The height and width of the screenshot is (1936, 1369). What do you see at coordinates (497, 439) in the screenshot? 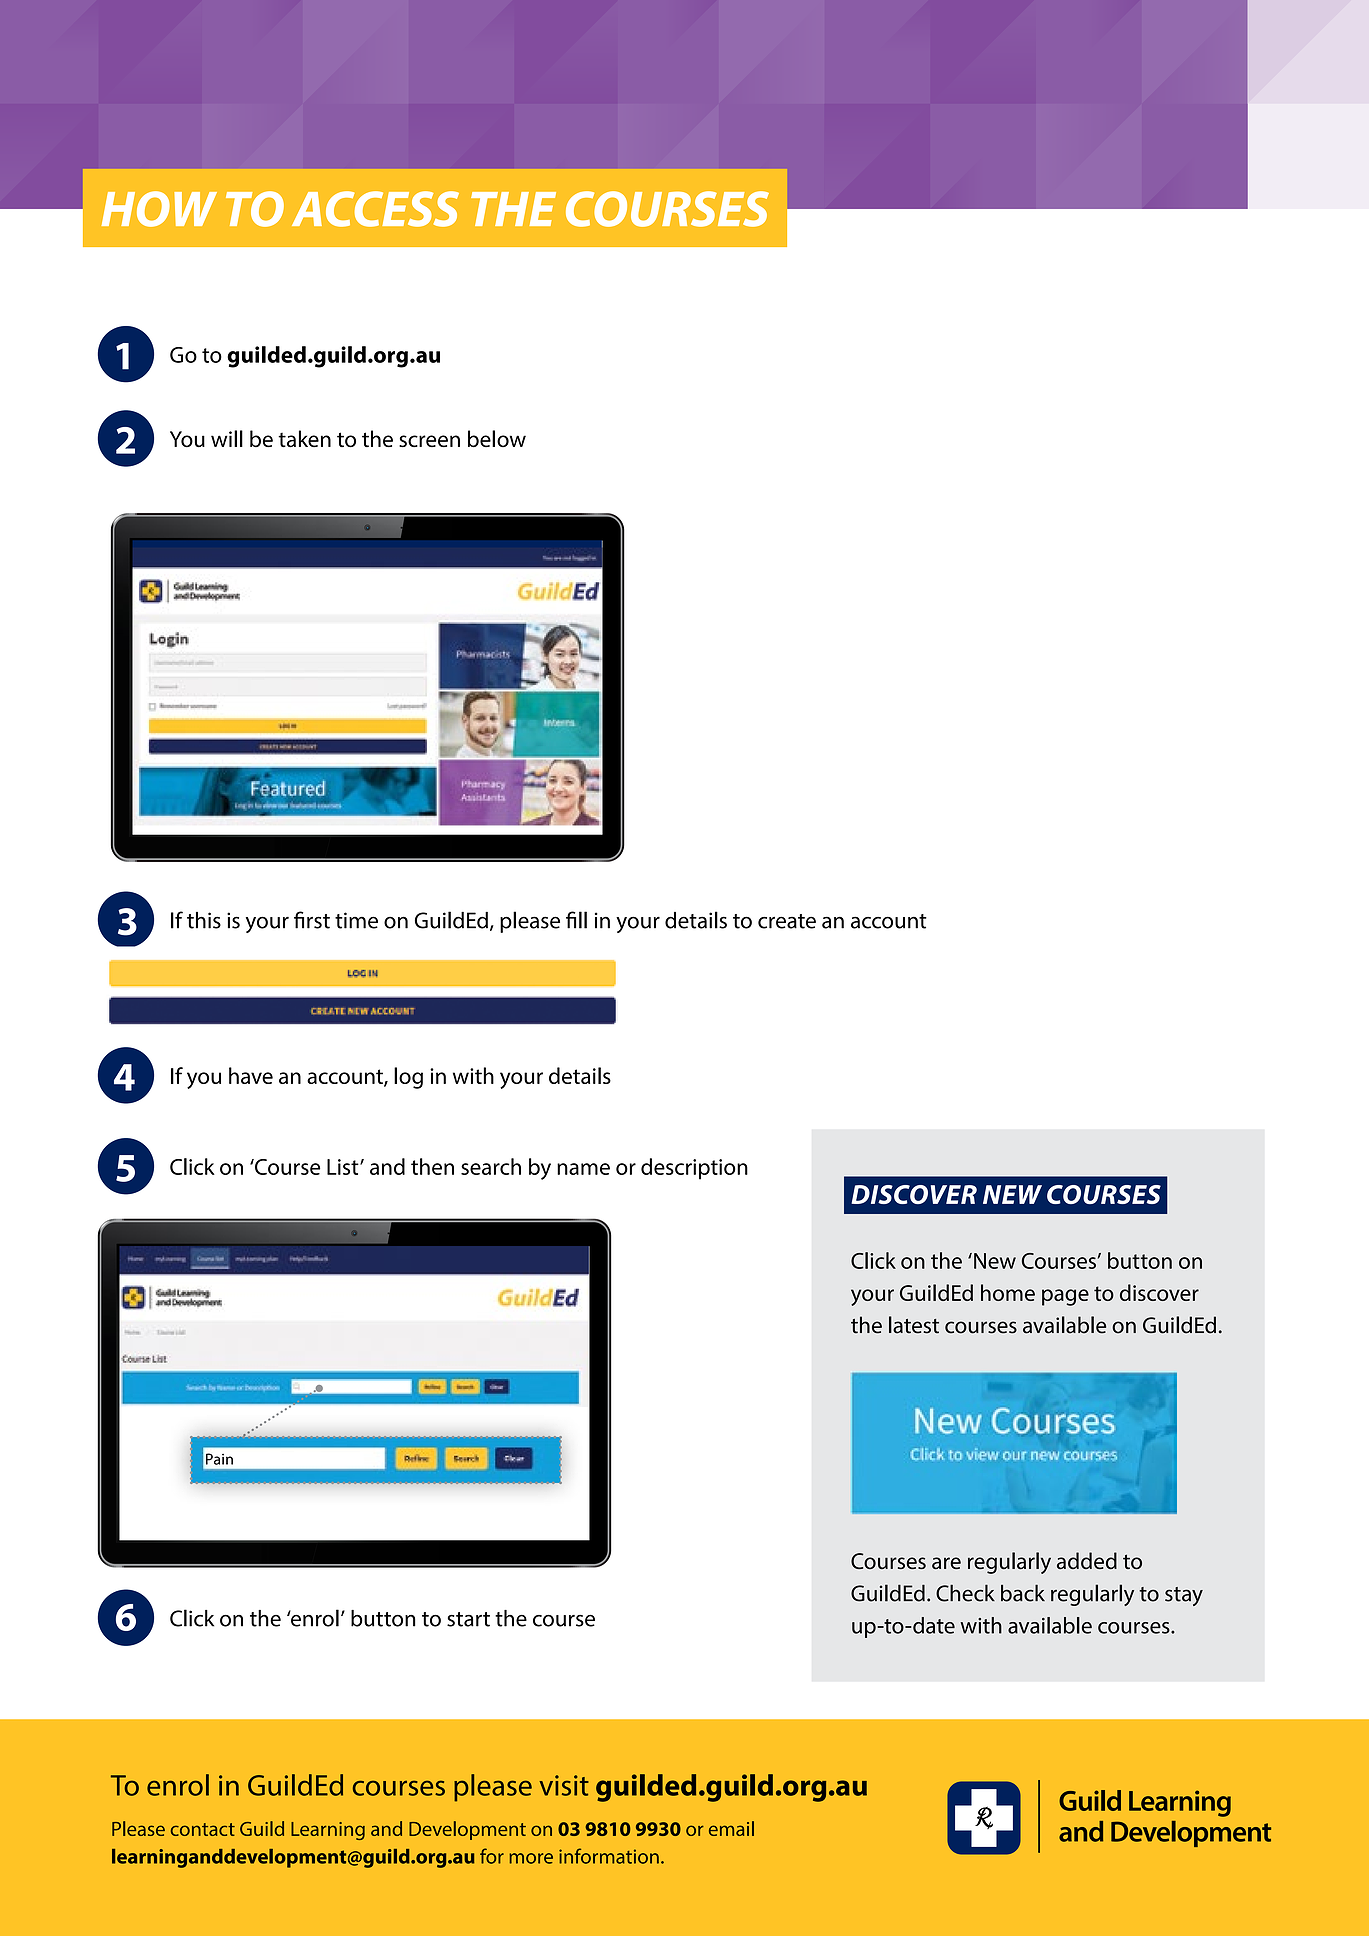
I see `below` at bounding box center [497, 439].
